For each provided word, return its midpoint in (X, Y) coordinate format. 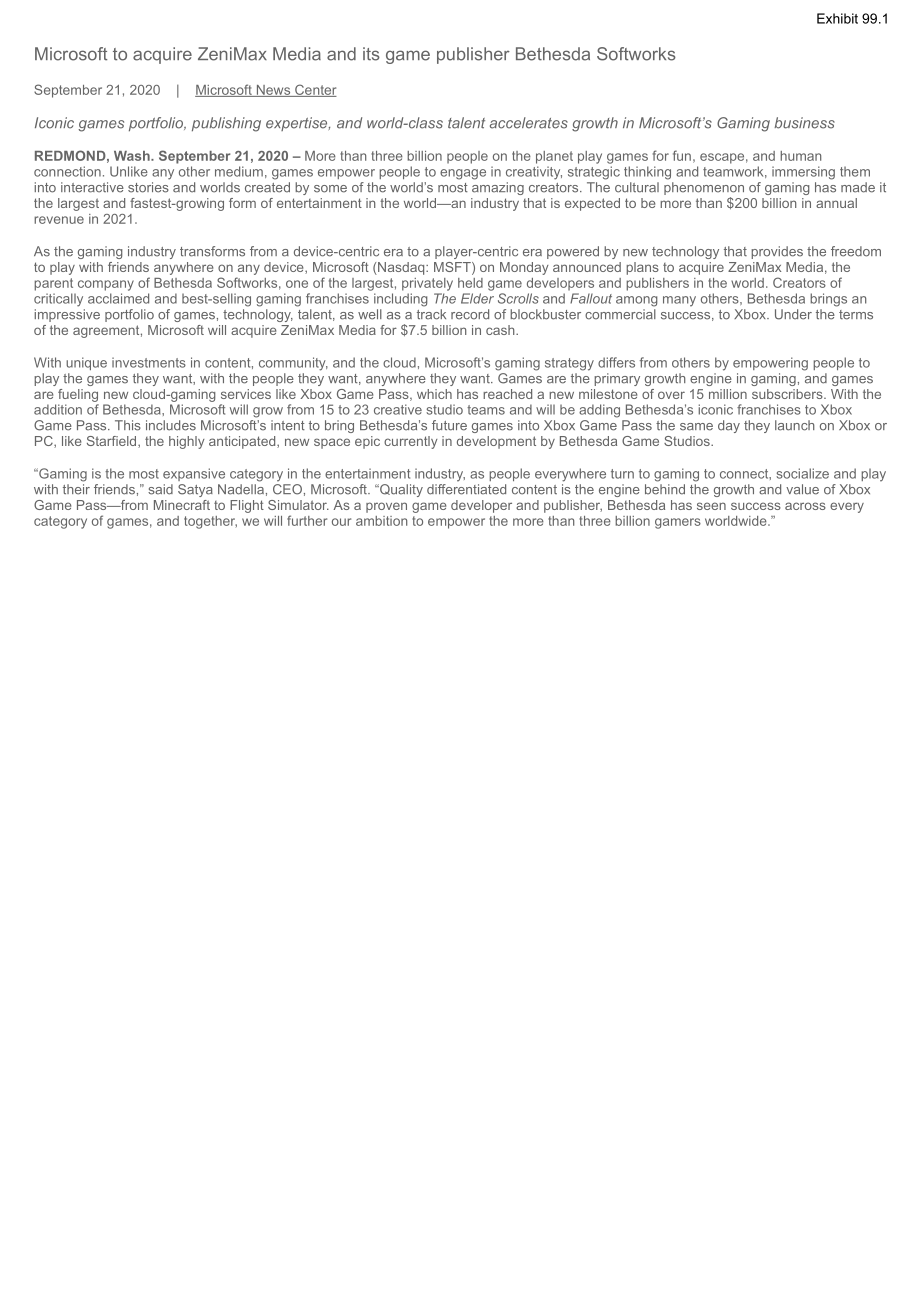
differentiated (466, 489)
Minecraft (182, 505)
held (470, 283)
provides (777, 252)
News (273, 91)
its (371, 54)
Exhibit (837, 18)
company (106, 285)
